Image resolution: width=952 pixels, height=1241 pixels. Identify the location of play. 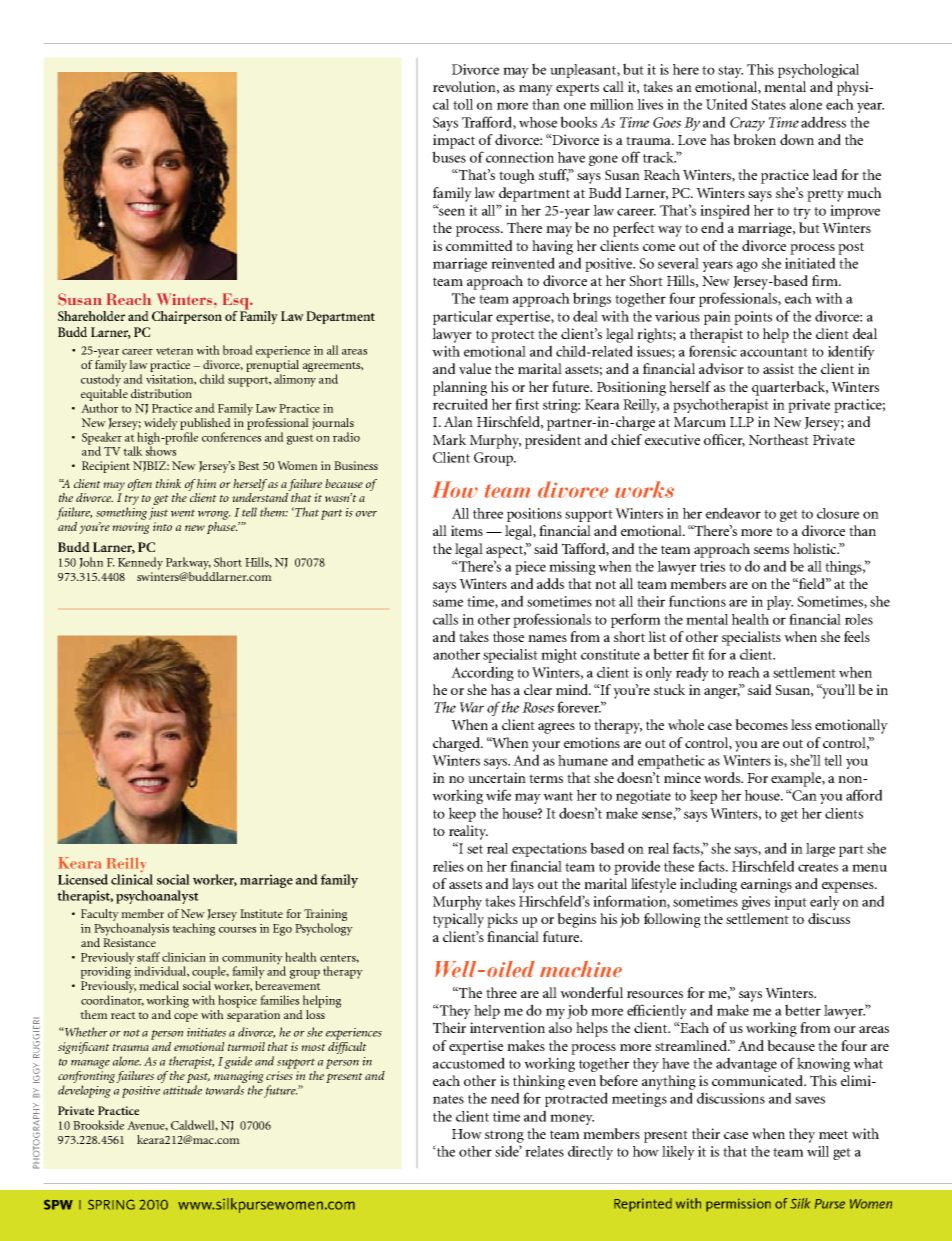
(780, 603).
